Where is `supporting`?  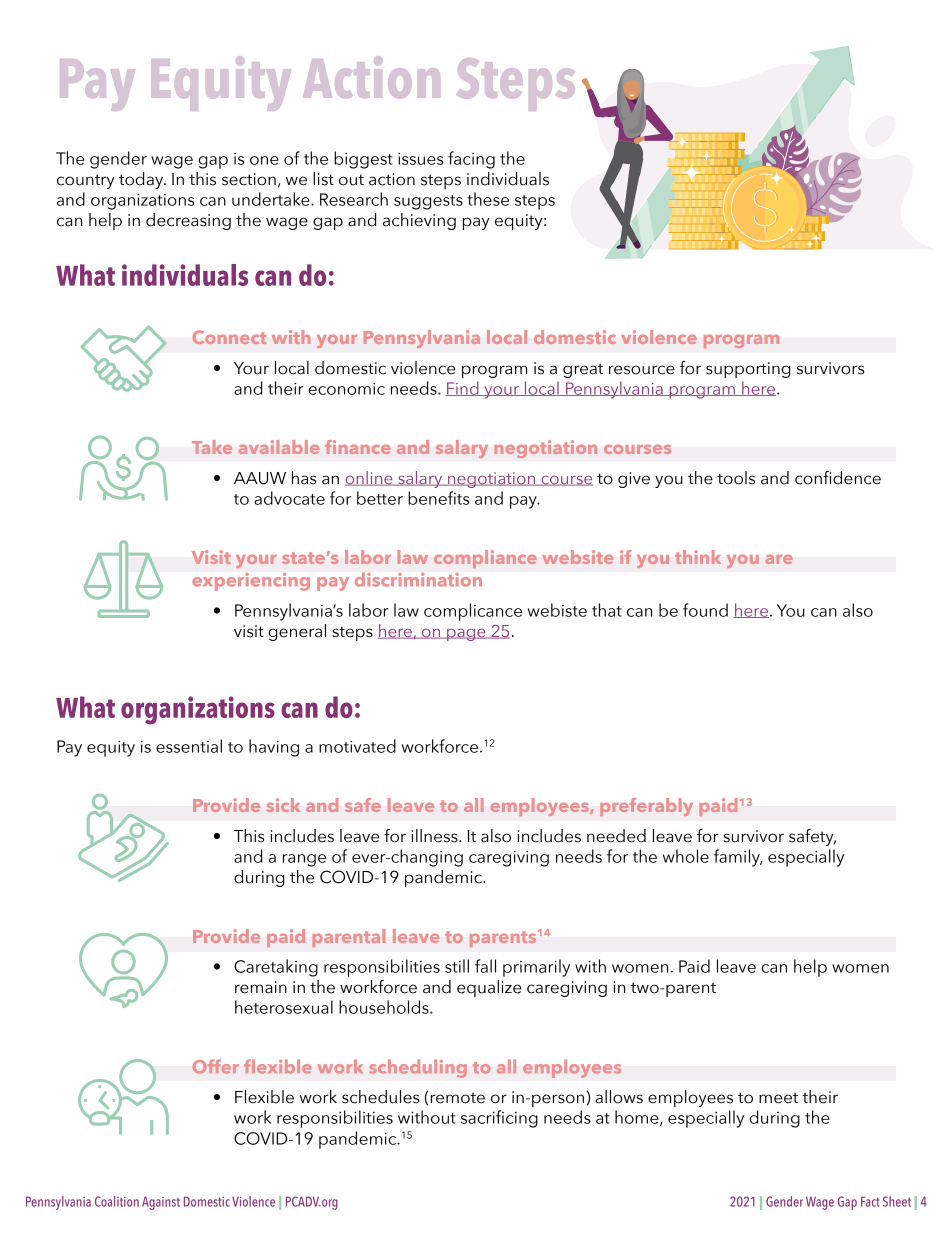
supporting is located at coordinates (748, 370).
